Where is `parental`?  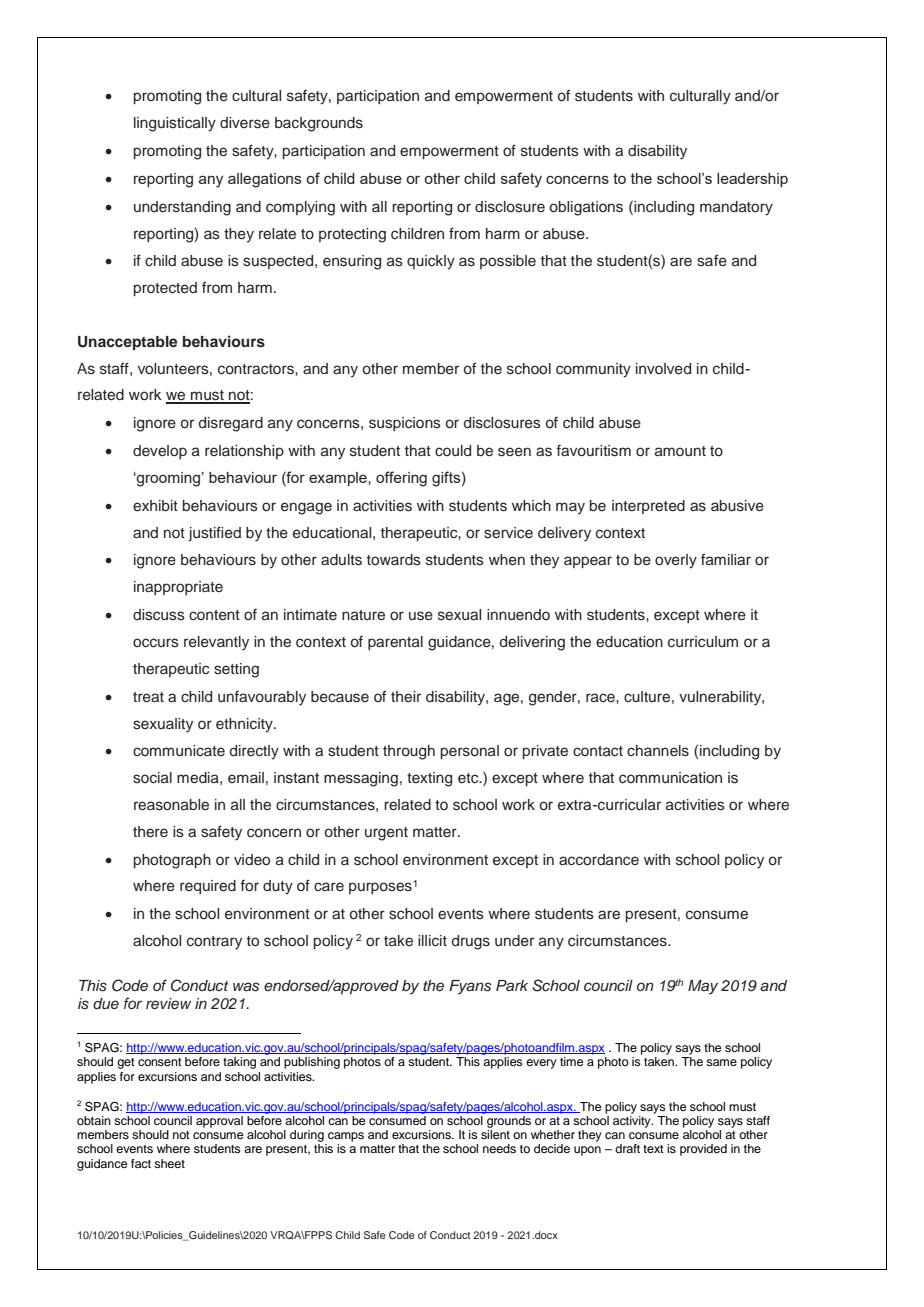 parental is located at coordinates (395, 643).
